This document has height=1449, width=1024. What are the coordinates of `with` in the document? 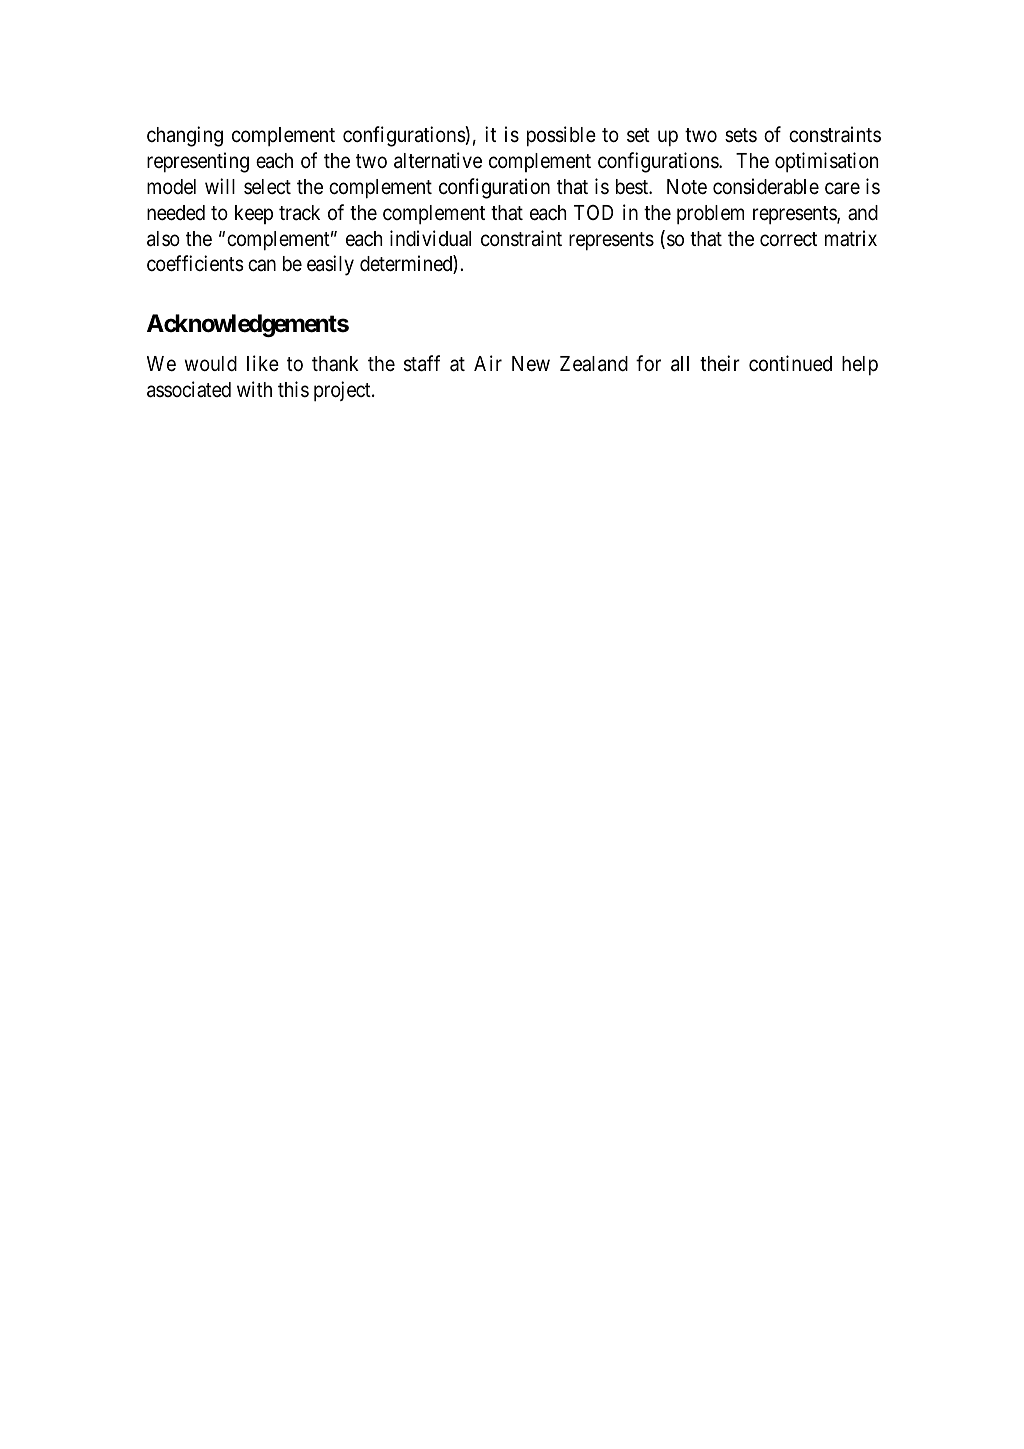 It's located at (254, 389).
